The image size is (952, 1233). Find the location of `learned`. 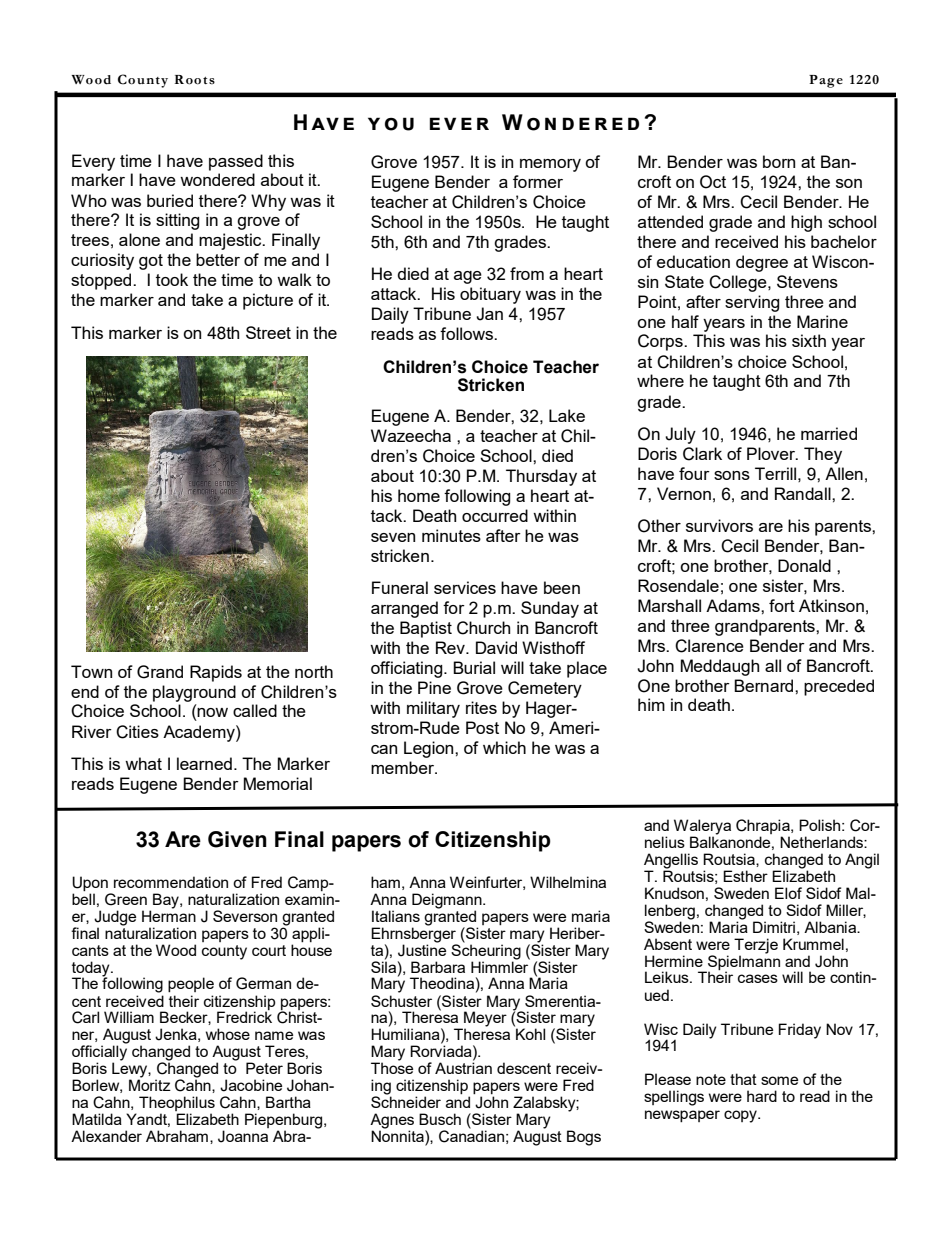

learned is located at coordinates (204, 763).
